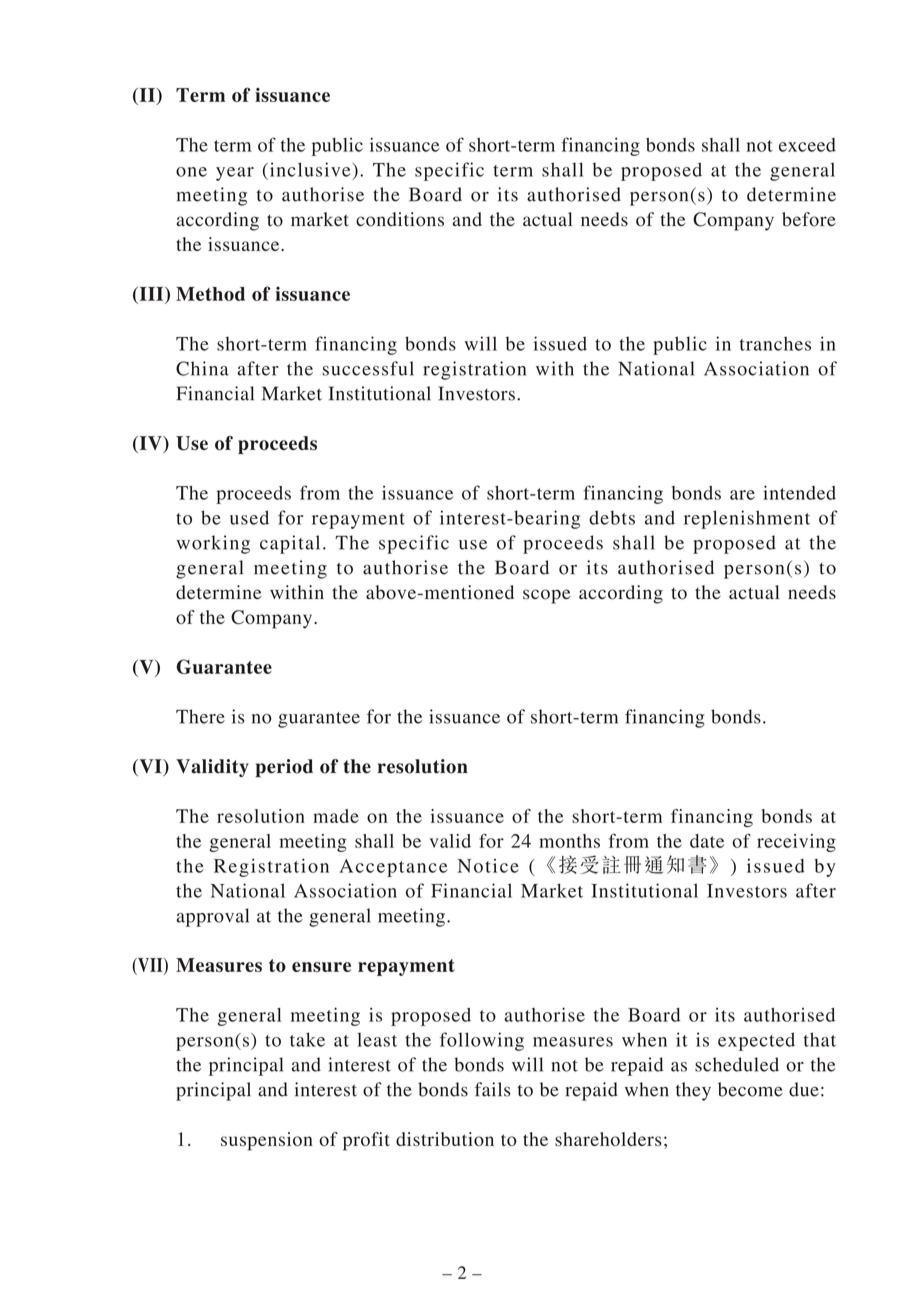 The height and width of the screenshot is (1308, 924). Describe the element at coordinates (612, 517) in the screenshot. I see `debts` at that location.
